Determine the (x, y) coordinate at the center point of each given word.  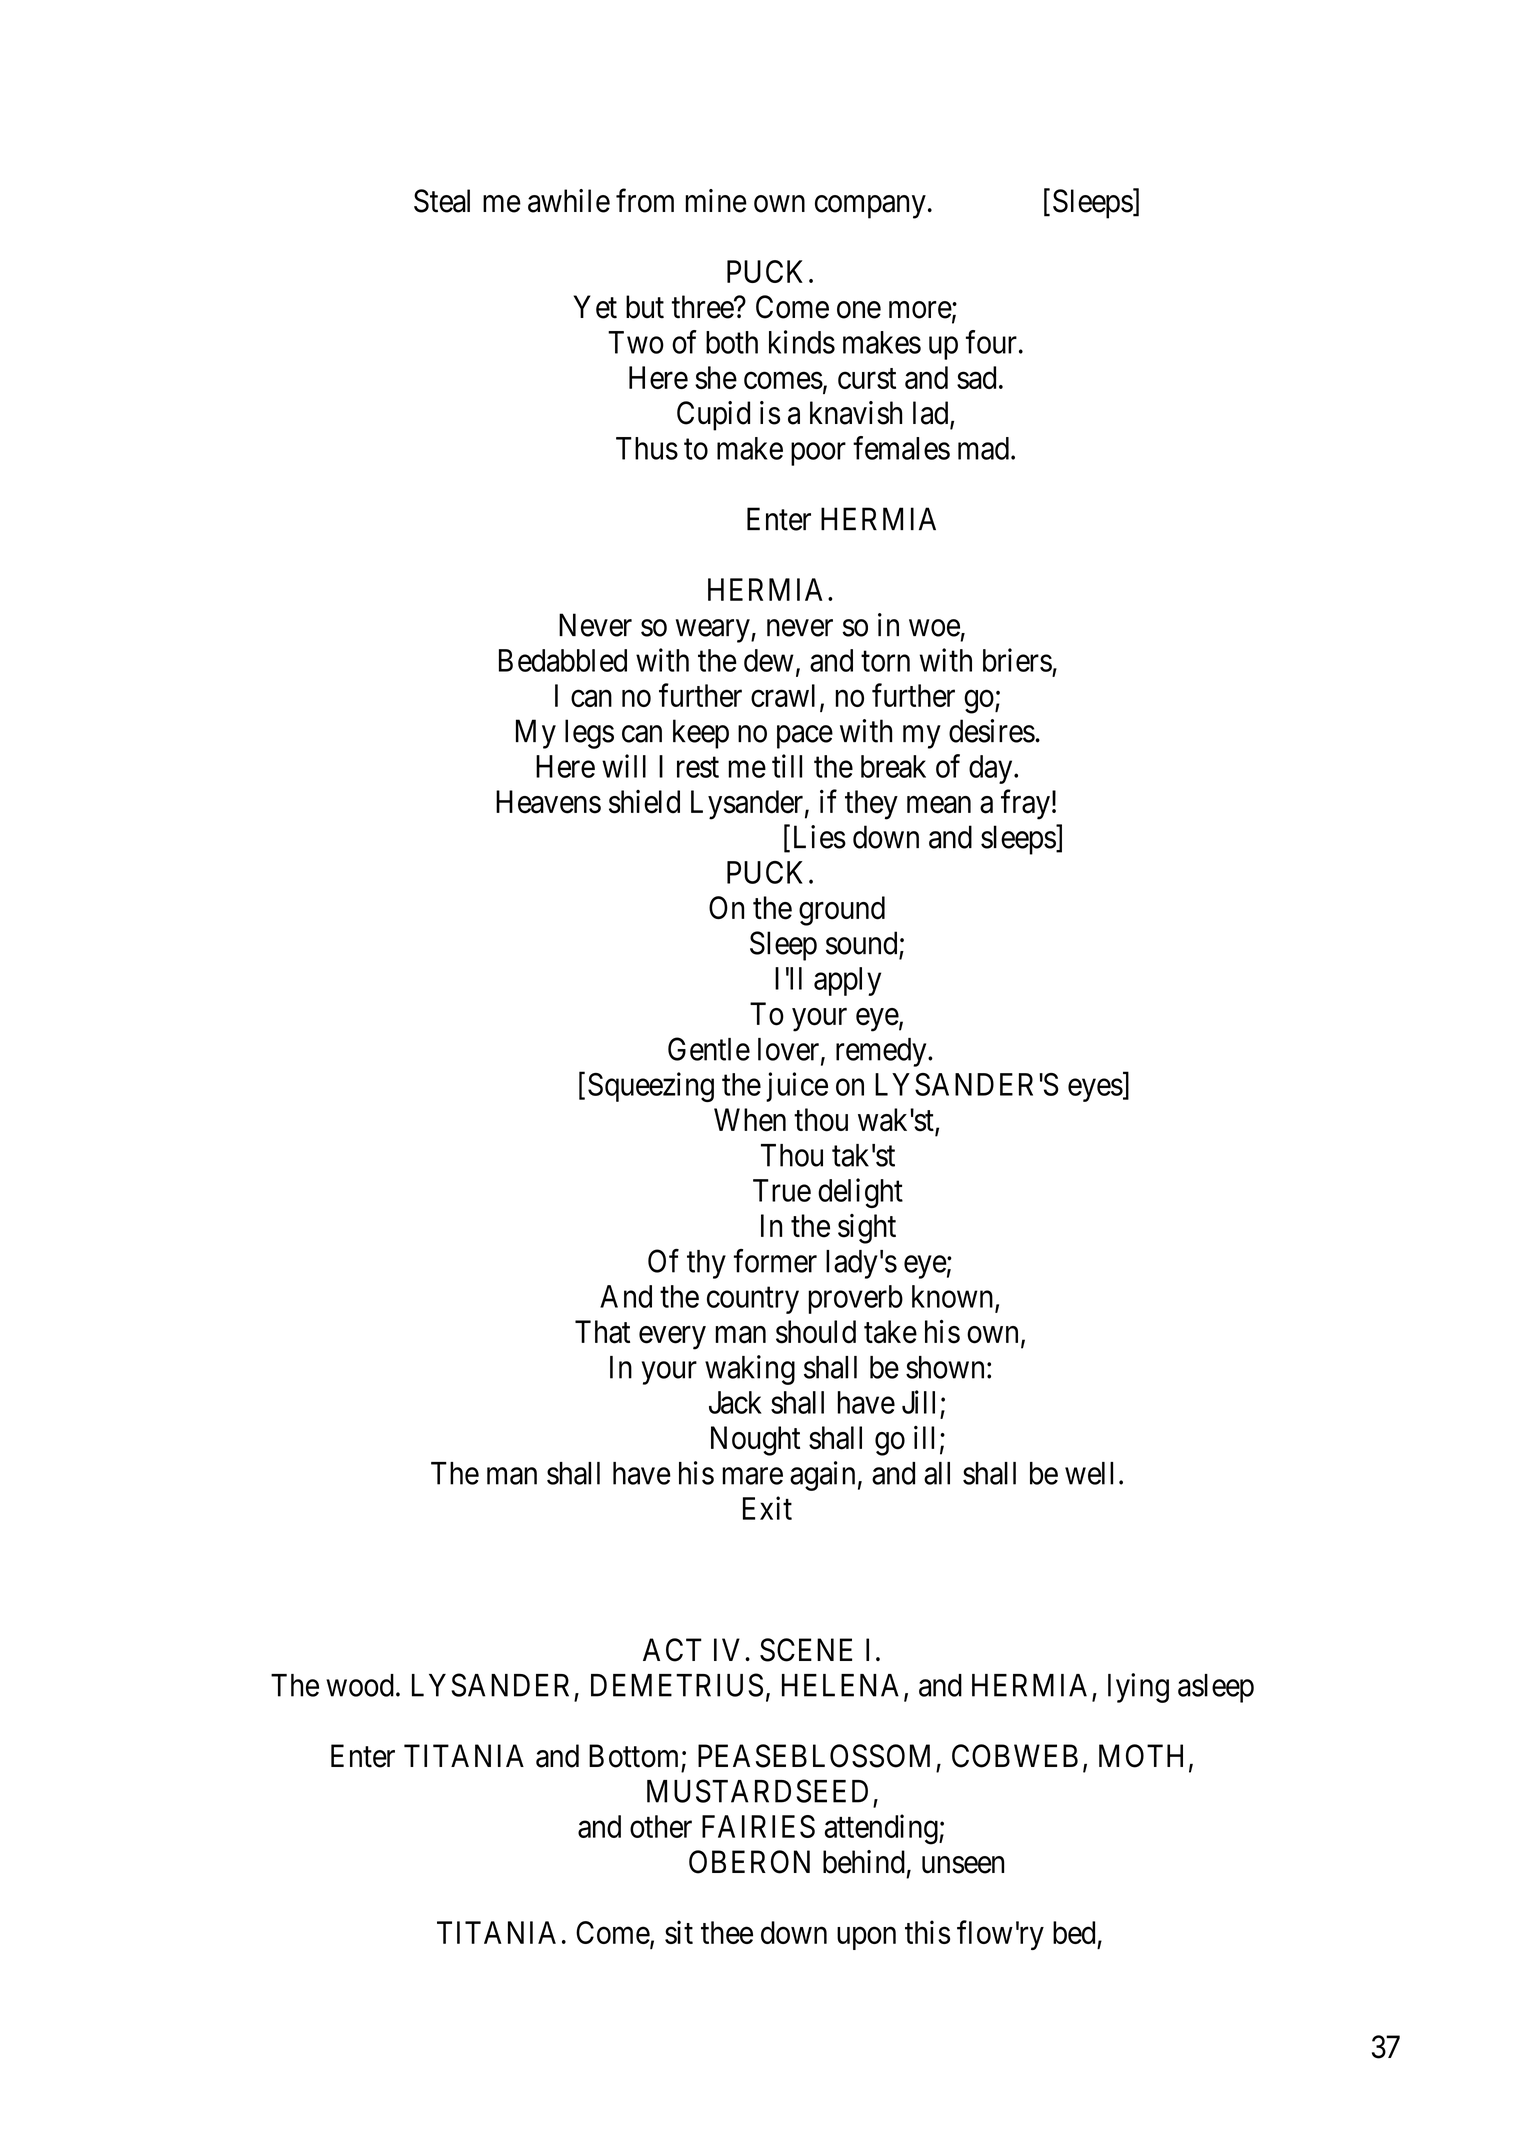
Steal (442, 201)
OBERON (749, 1862)
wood (360, 1685)
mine (716, 201)
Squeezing (651, 1087)
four (991, 342)
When (750, 1120)
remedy (882, 1052)
